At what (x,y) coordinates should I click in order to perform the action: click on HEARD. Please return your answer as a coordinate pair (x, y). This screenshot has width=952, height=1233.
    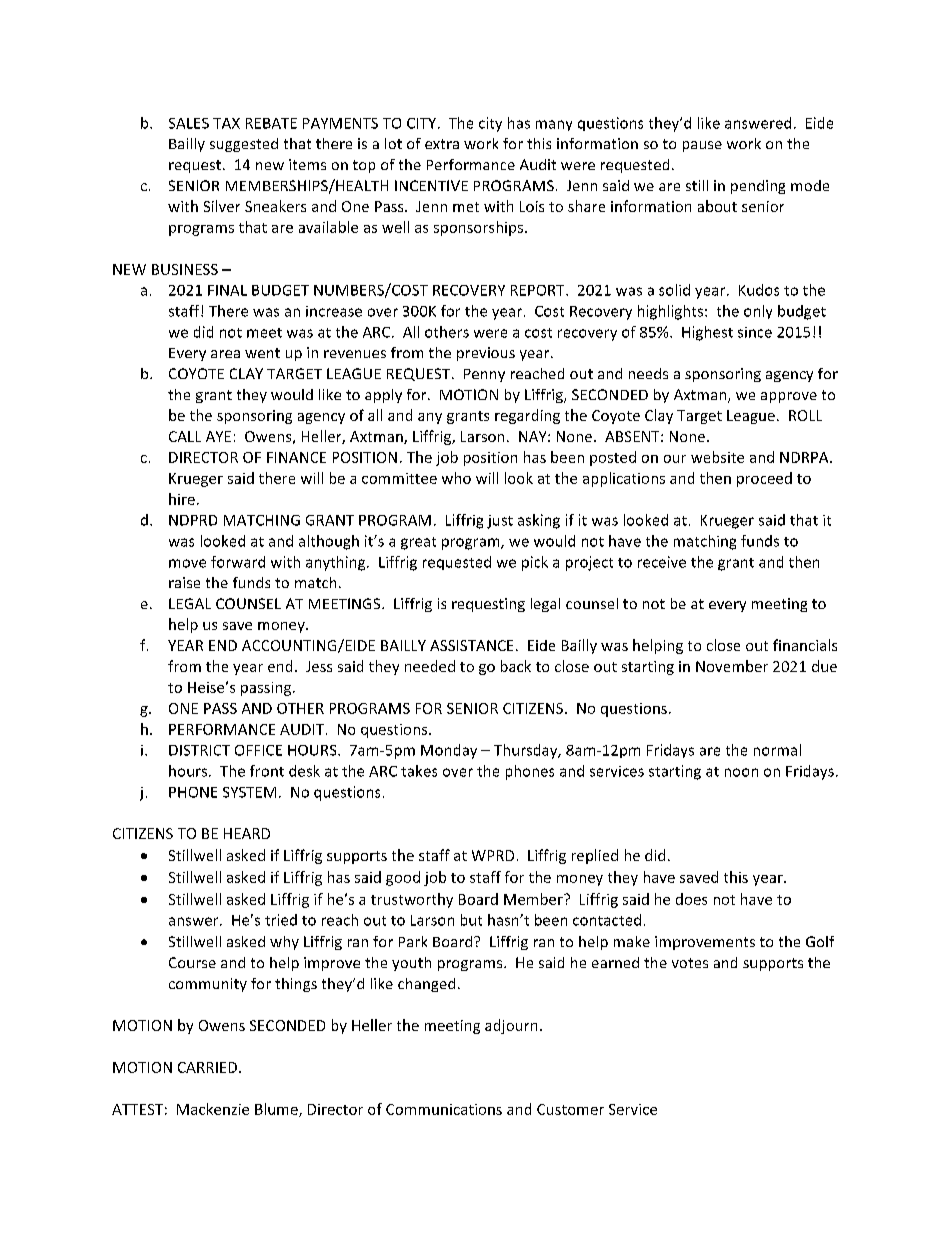
    Looking at the image, I should click on (247, 833).
